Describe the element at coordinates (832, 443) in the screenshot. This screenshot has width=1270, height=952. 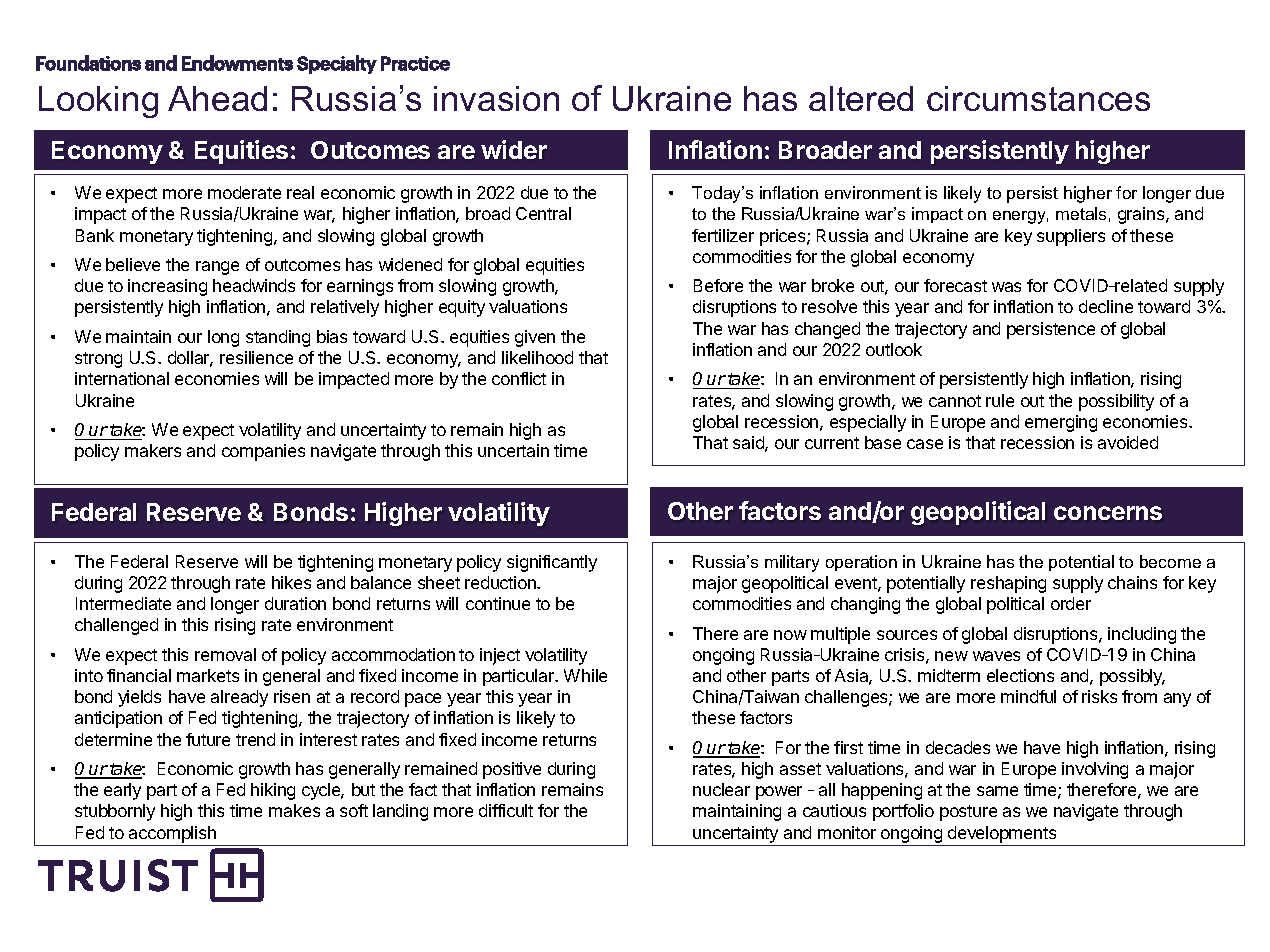
I see `current` at that location.
